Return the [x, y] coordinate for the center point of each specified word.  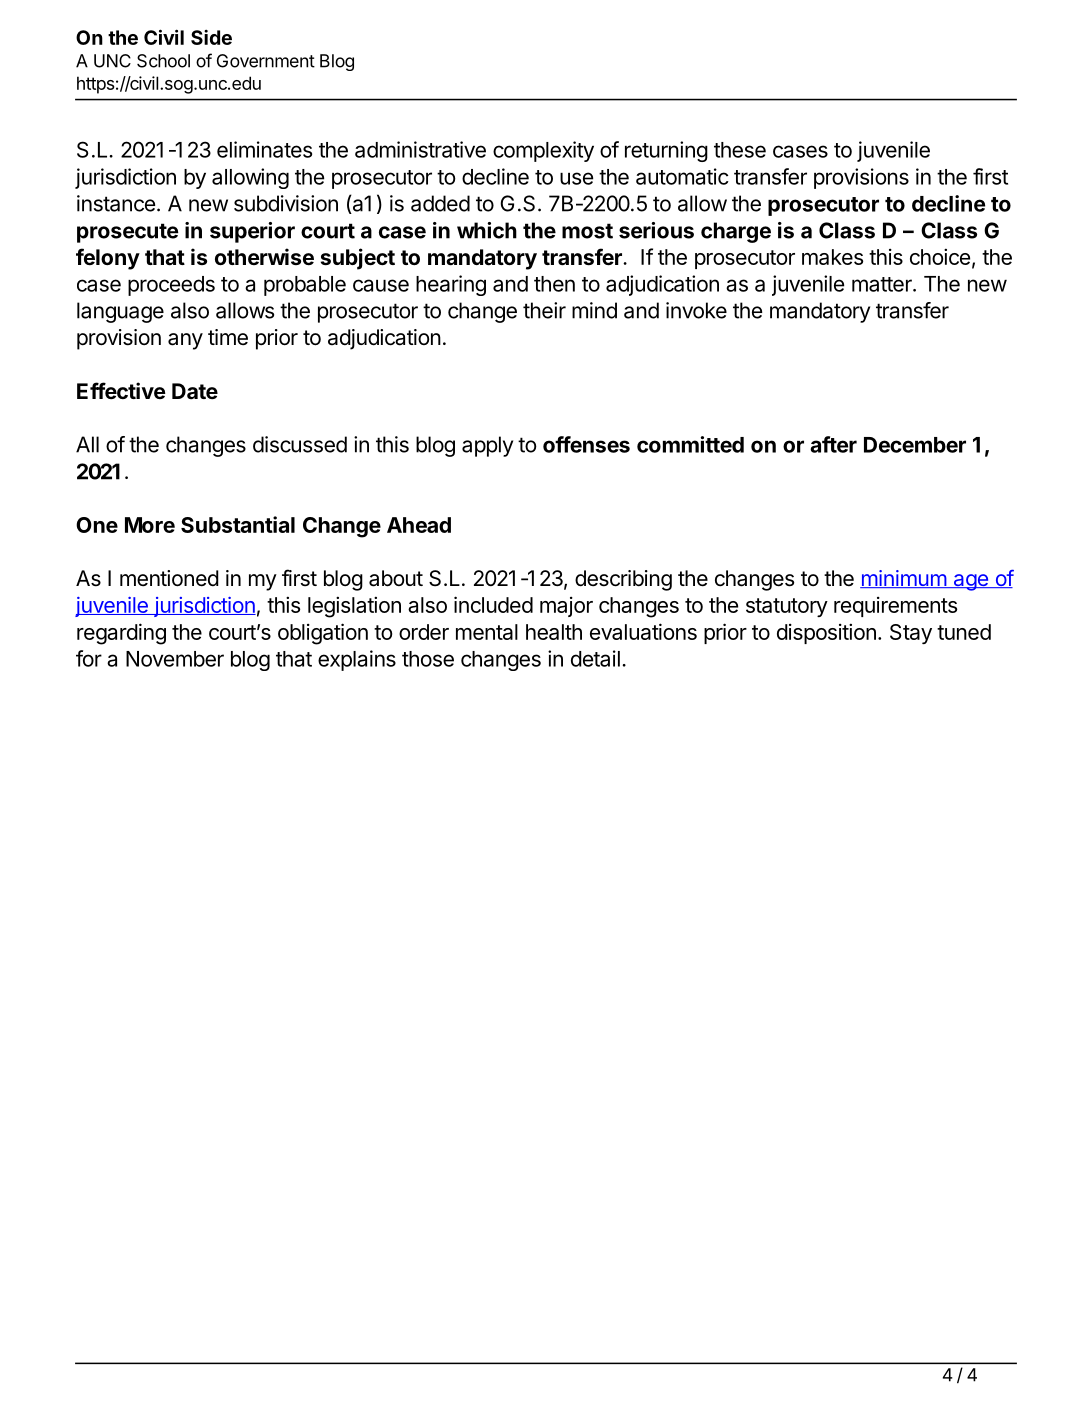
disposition [826, 633]
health [554, 632]
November [175, 659]
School [163, 61]
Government [266, 61]
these [740, 150]
